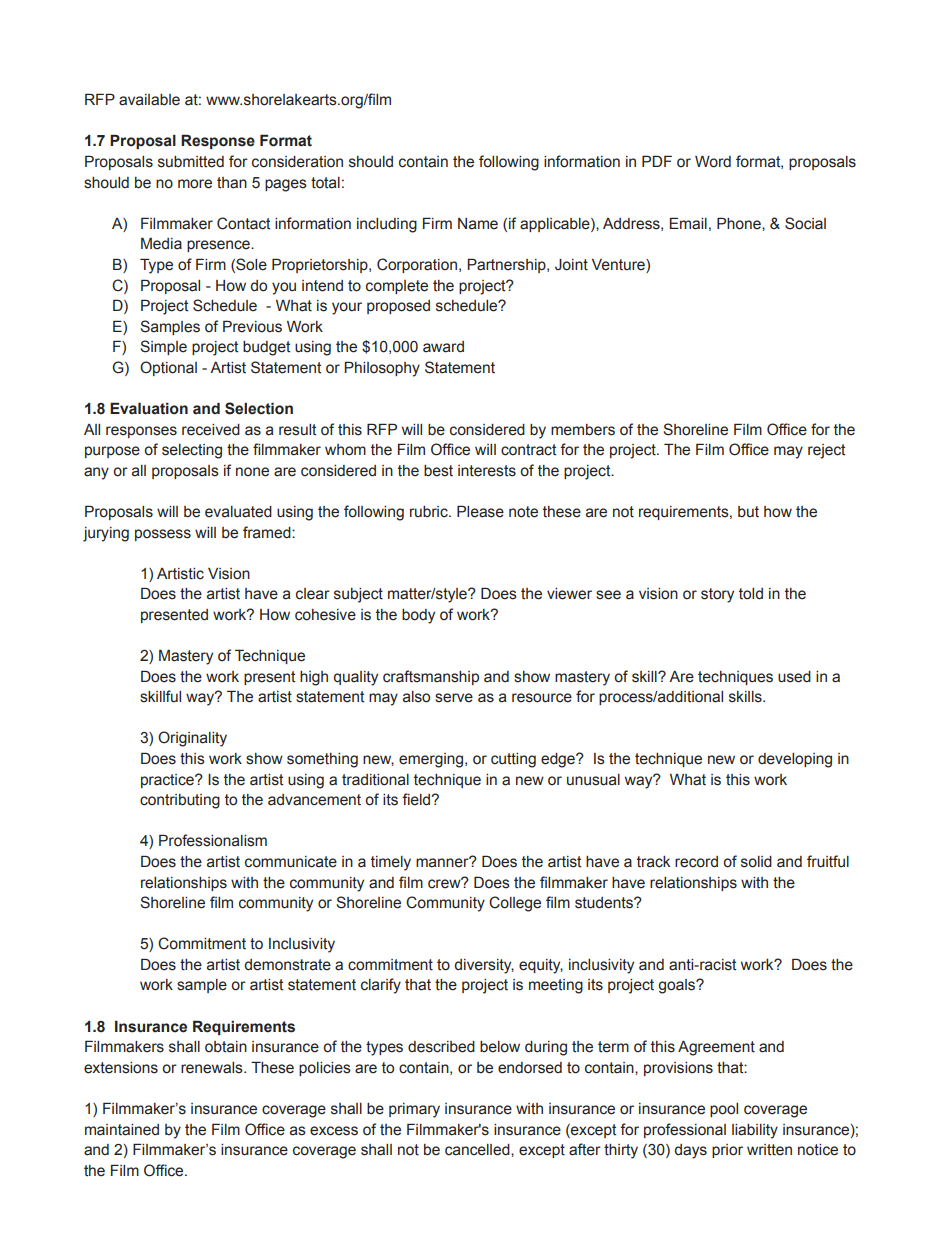  Describe the element at coordinates (756, 862) in the screenshot. I see `solid` at that location.
